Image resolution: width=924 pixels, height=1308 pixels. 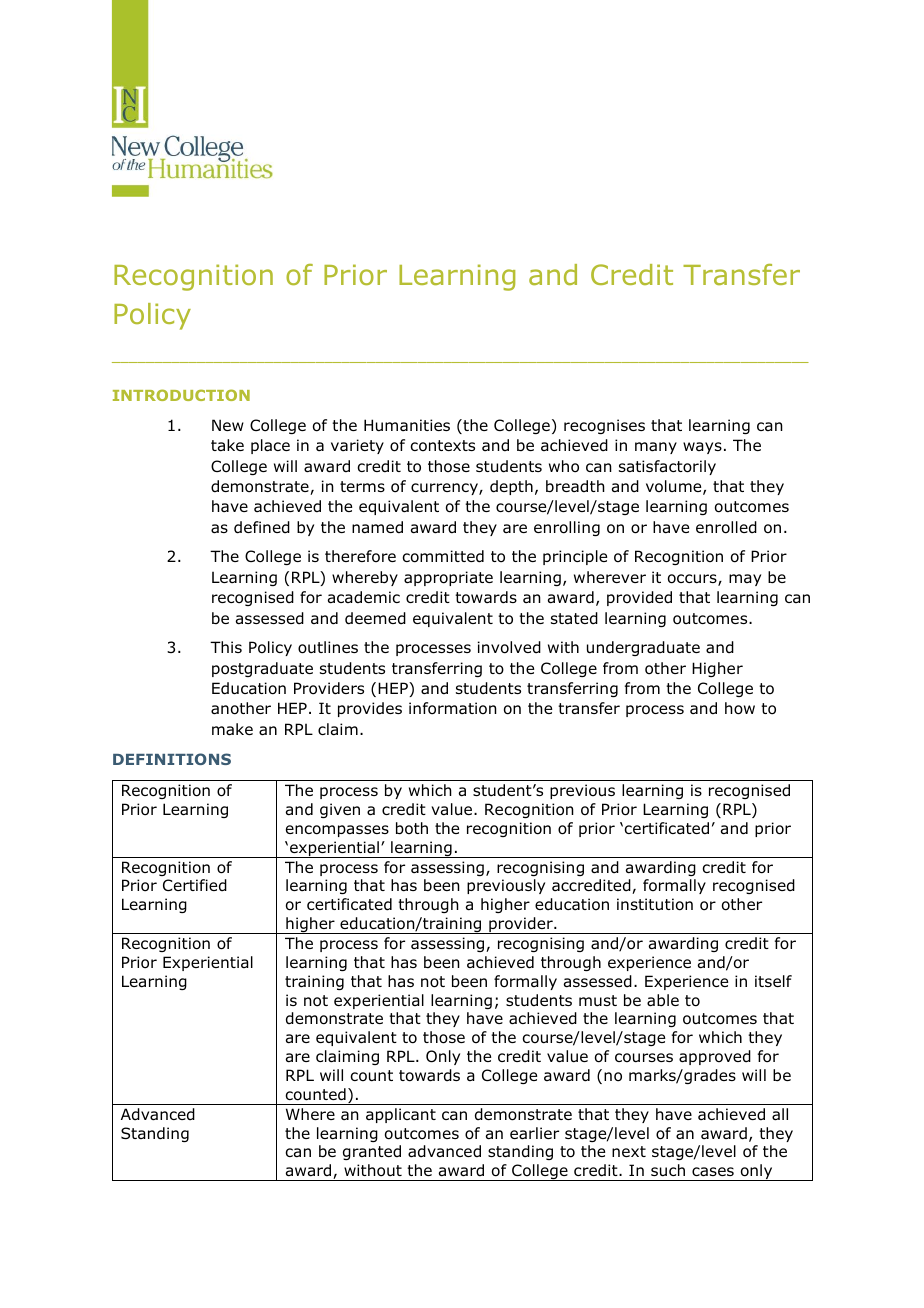 I want to click on granted, so click(x=372, y=1152).
